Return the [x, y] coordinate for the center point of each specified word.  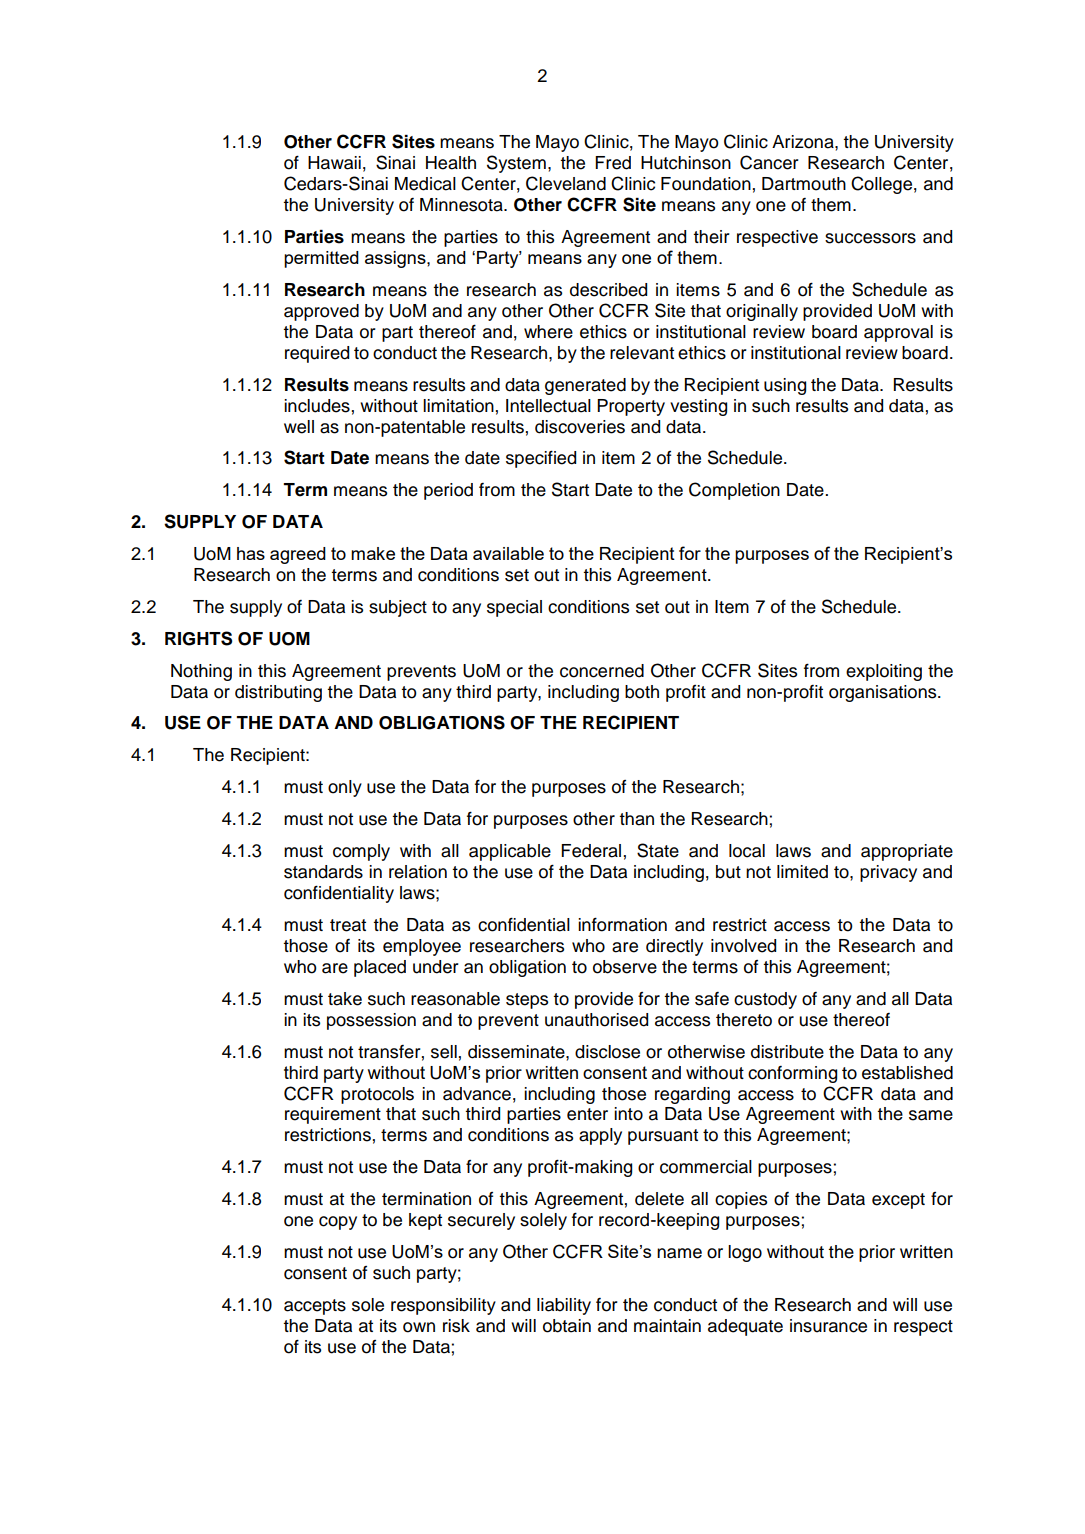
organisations [884, 693]
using [785, 386]
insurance [828, 1326]
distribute [787, 1052]
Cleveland [566, 183]
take [345, 999]
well [299, 427]
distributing [278, 693]
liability [564, 1306]
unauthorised [596, 1020]
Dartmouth [804, 184]
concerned [602, 671]
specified [541, 459]
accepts [315, 1307]
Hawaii [334, 163]
